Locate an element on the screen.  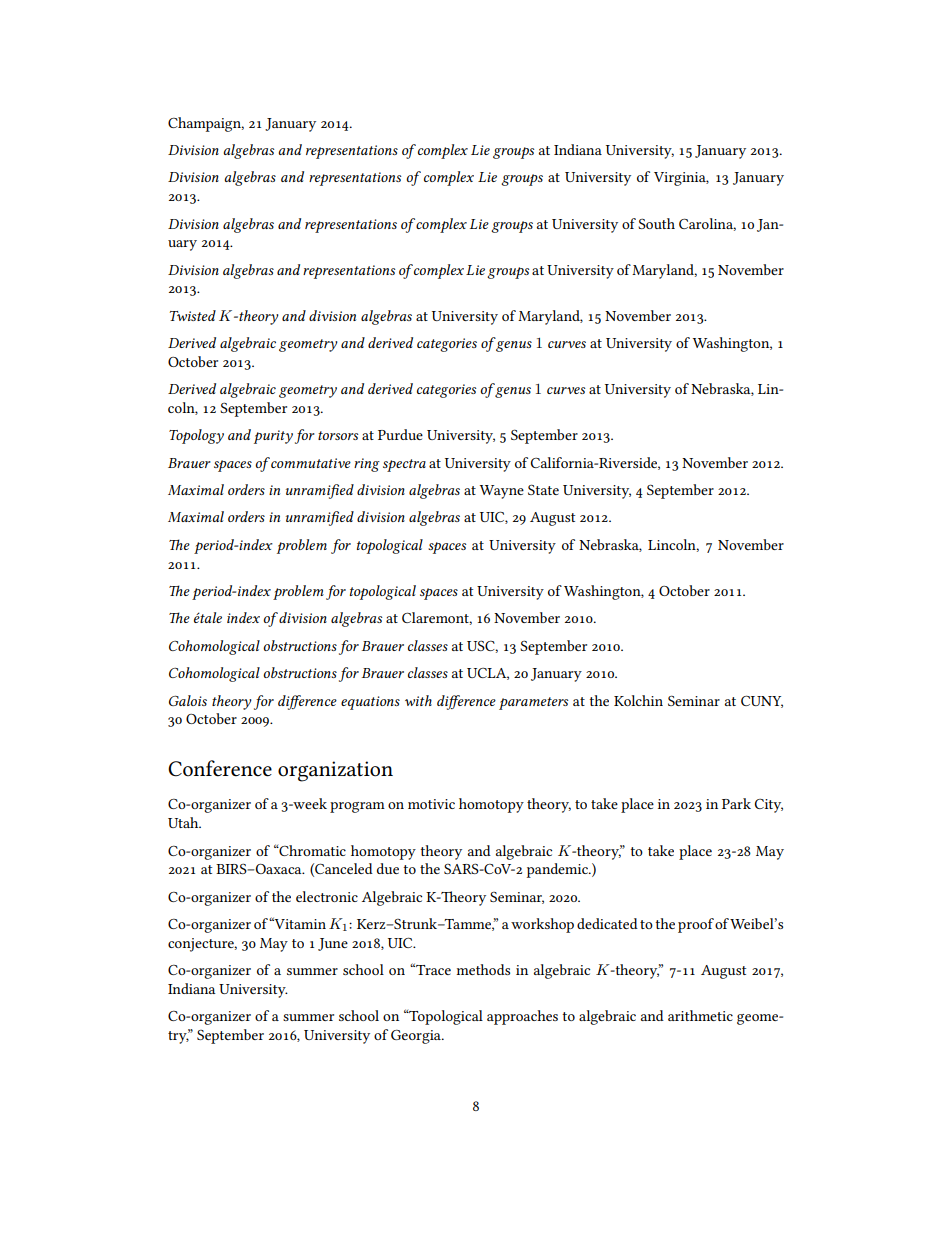
parameters is located at coordinates (533, 703).
